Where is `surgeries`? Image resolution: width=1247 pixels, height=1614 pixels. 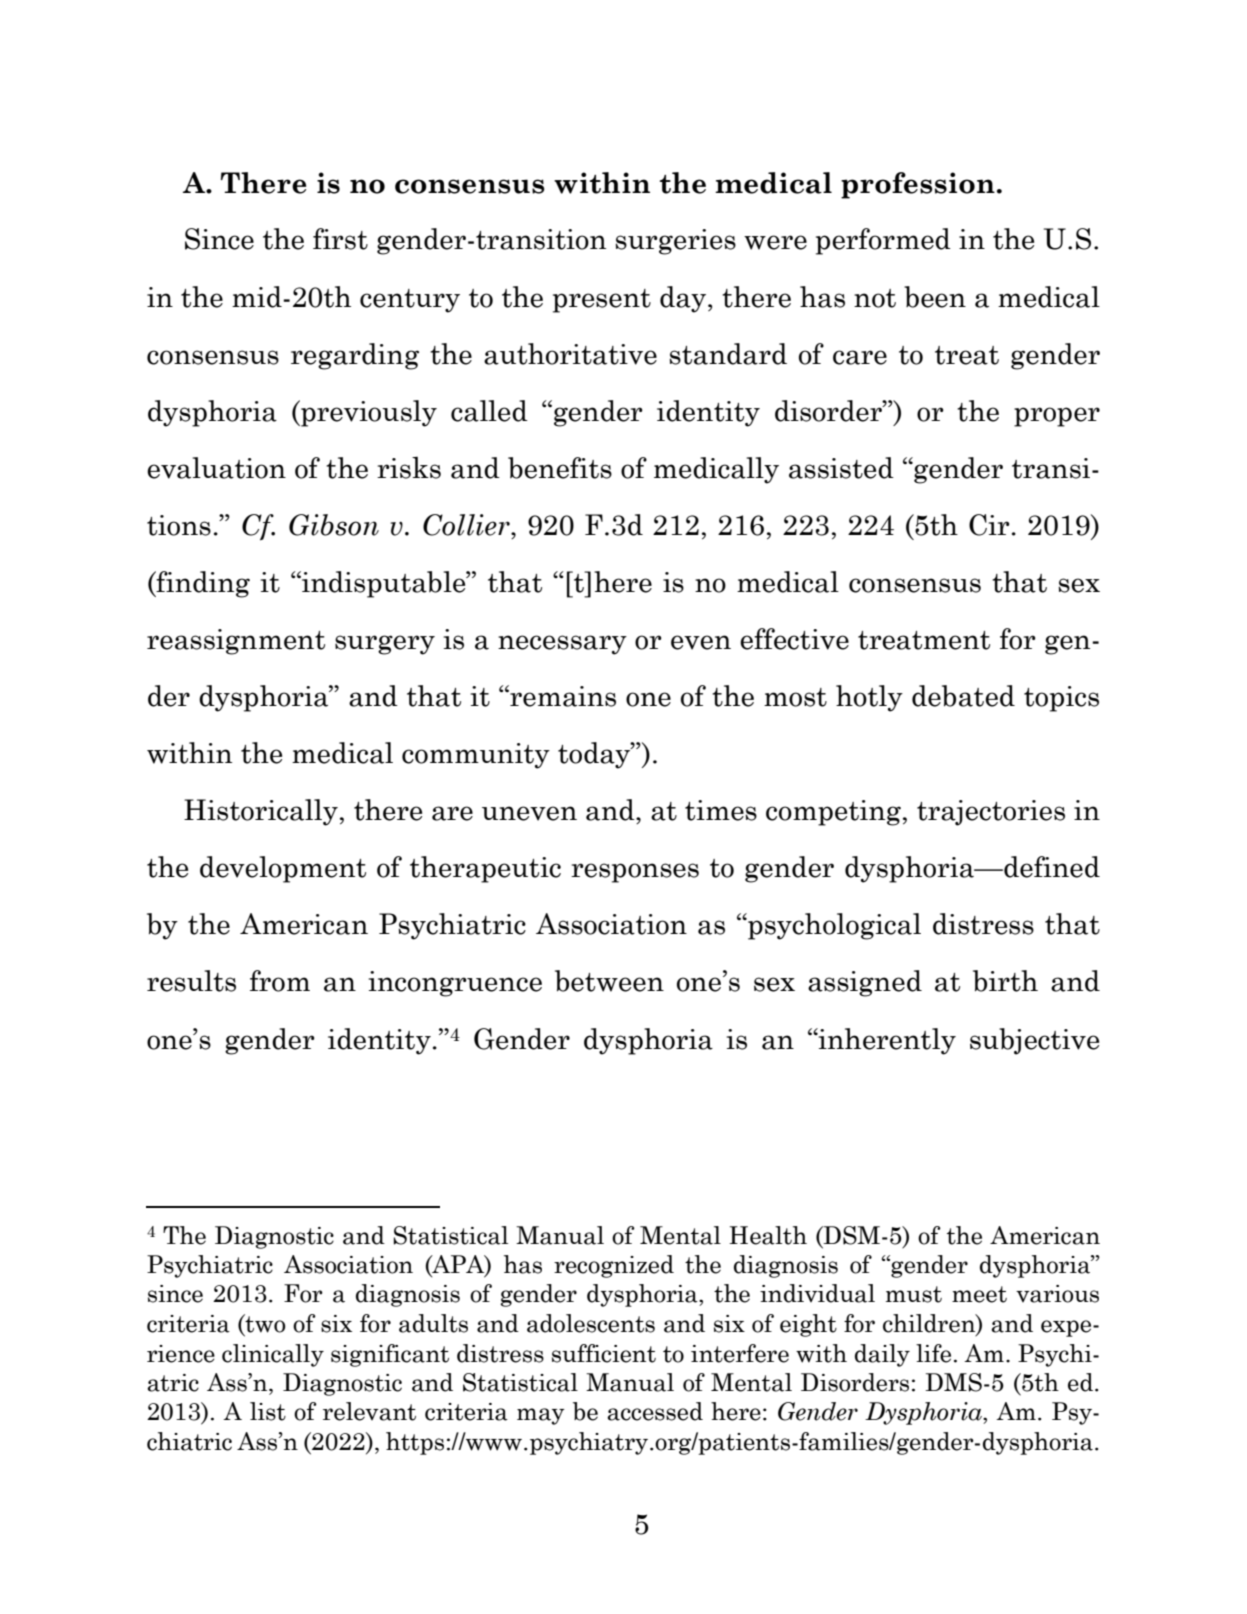 surgeries is located at coordinates (676, 242).
